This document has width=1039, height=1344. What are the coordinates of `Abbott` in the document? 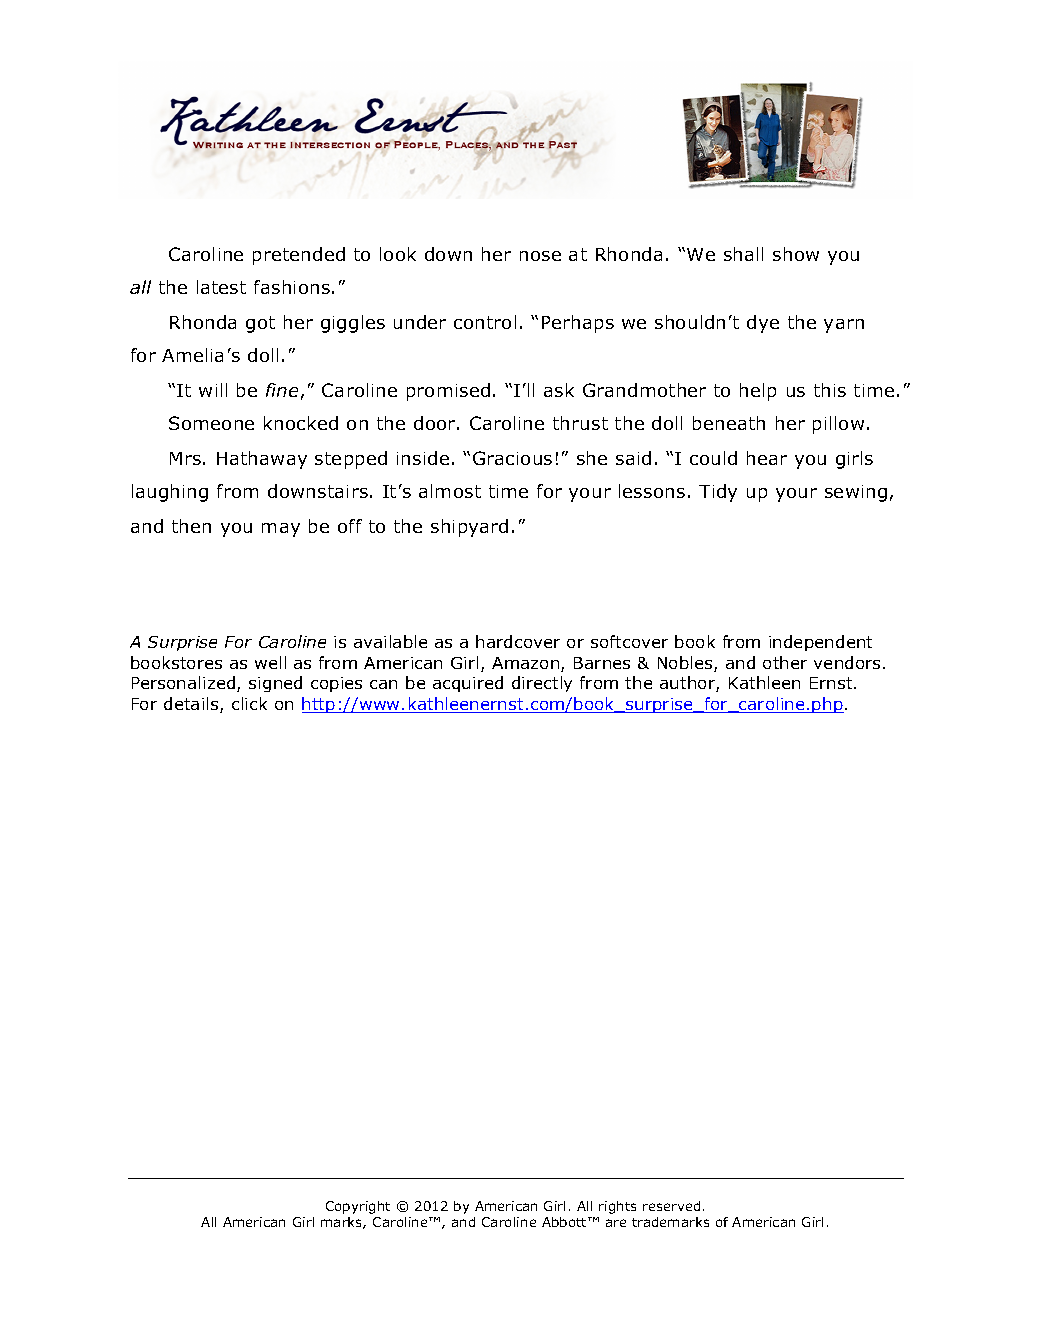 It's located at (565, 1222).
